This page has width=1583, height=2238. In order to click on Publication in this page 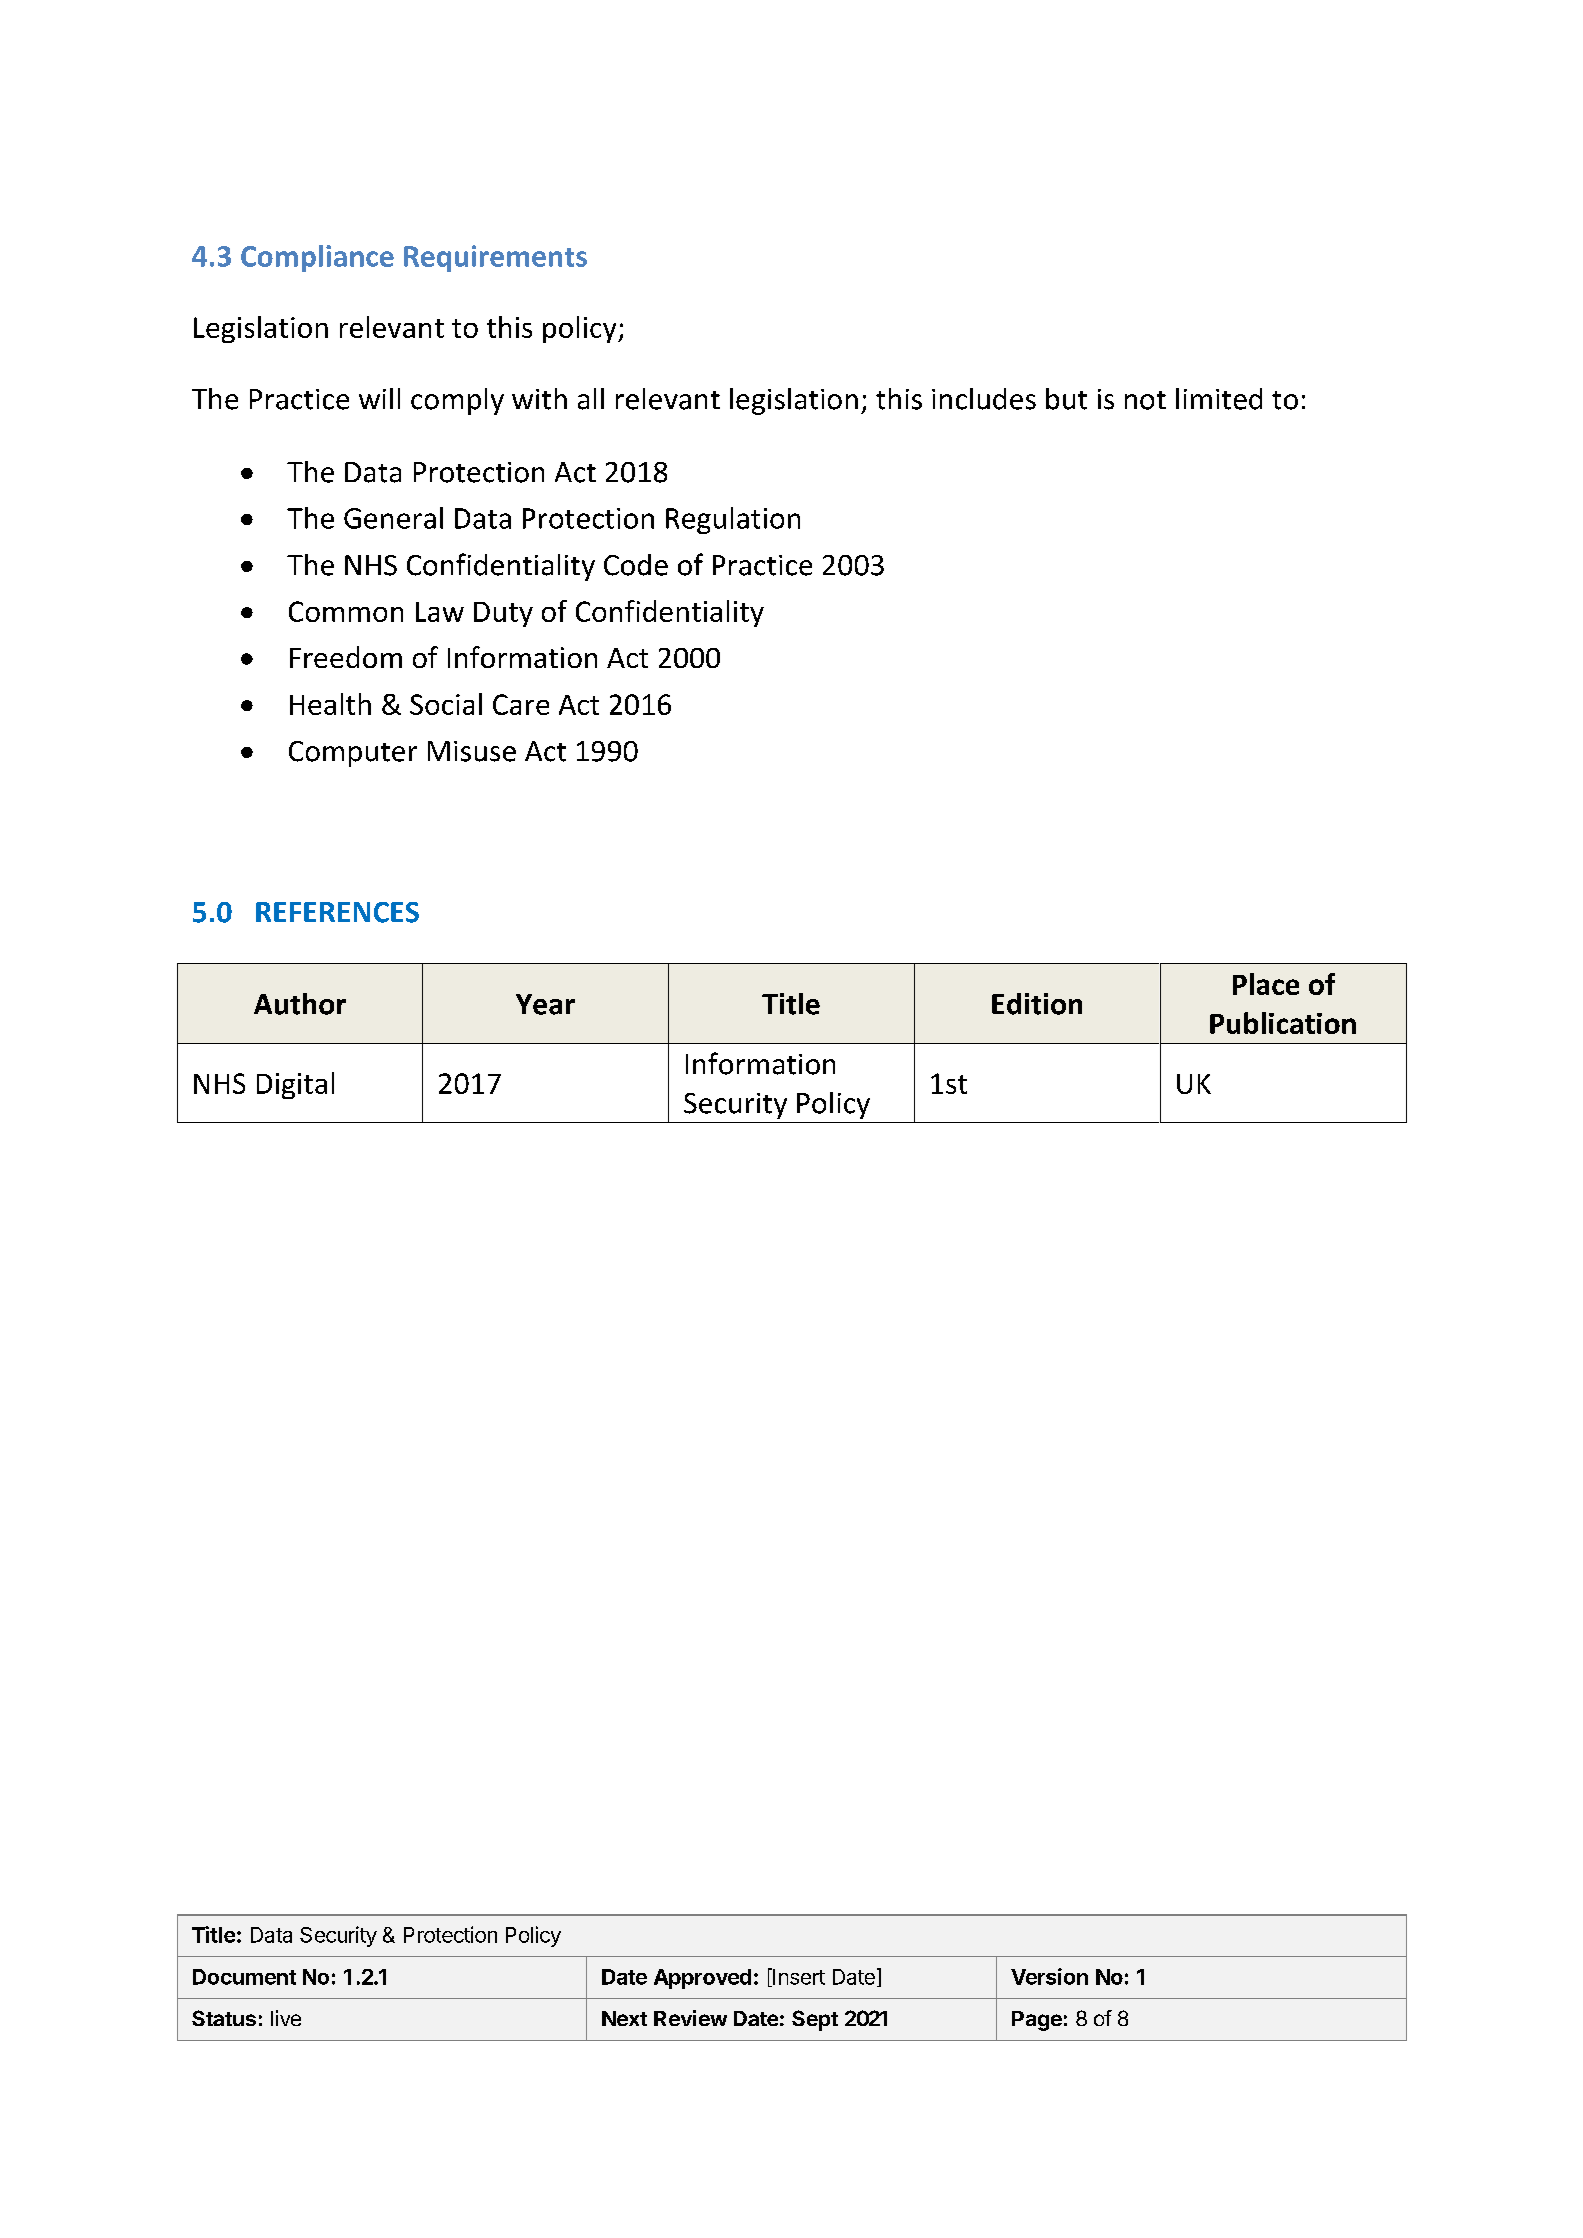, I will do `click(1283, 1023)`.
